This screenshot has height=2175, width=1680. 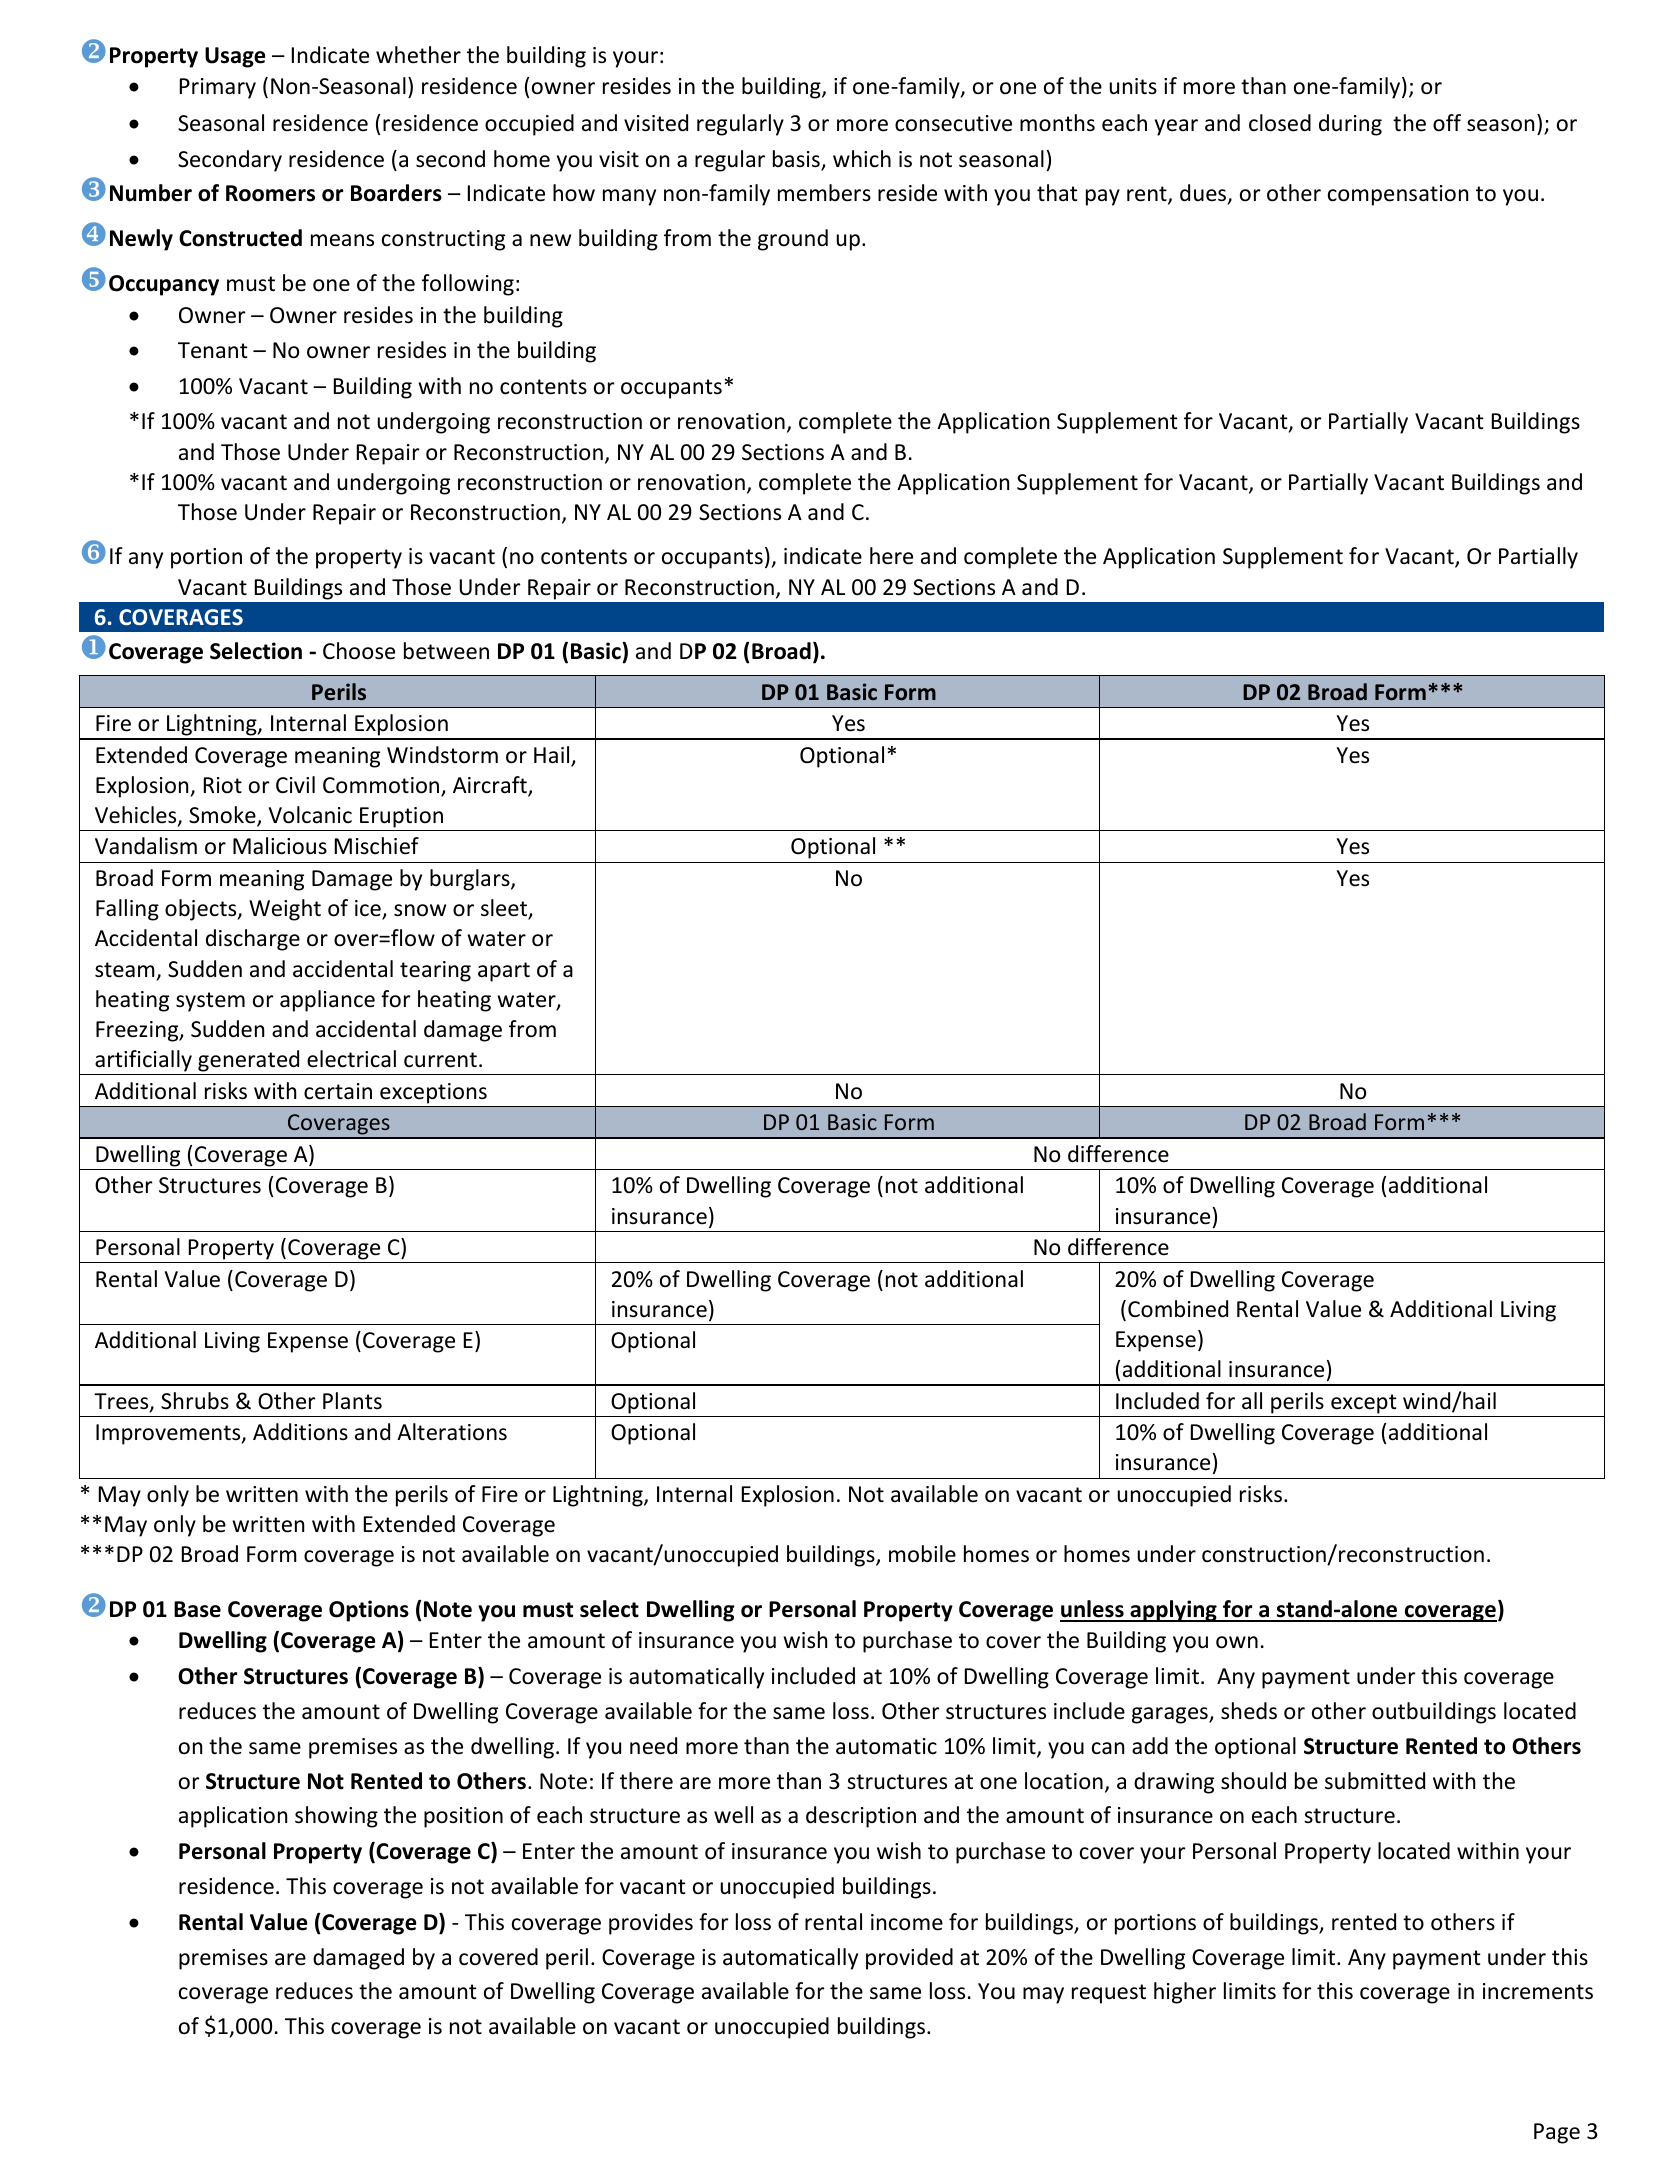 What do you see at coordinates (295, 784) in the screenshot?
I see `Civil` at bounding box center [295, 784].
